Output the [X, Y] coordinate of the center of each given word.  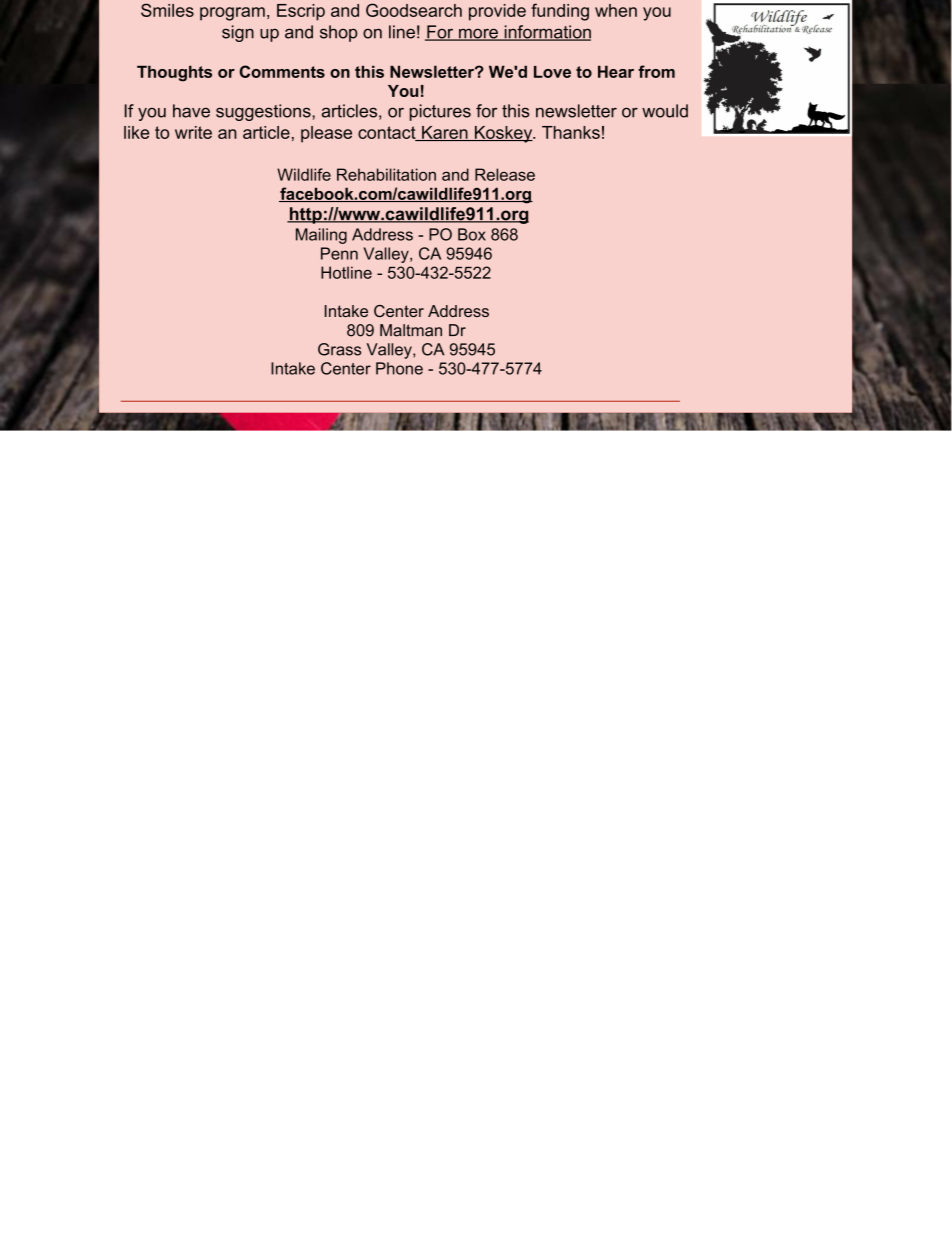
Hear [616, 71]
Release [505, 174]
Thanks [571, 132]
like [136, 132]
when [616, 10]
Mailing [321, 236]
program [232, 14]
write [193, 132]
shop [339, 33]
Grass [339, 349]
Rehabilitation [386, 174]
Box [472, 234]
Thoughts [174, 73]
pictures [440, 112]
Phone [399, 368]
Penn [339, 253]
